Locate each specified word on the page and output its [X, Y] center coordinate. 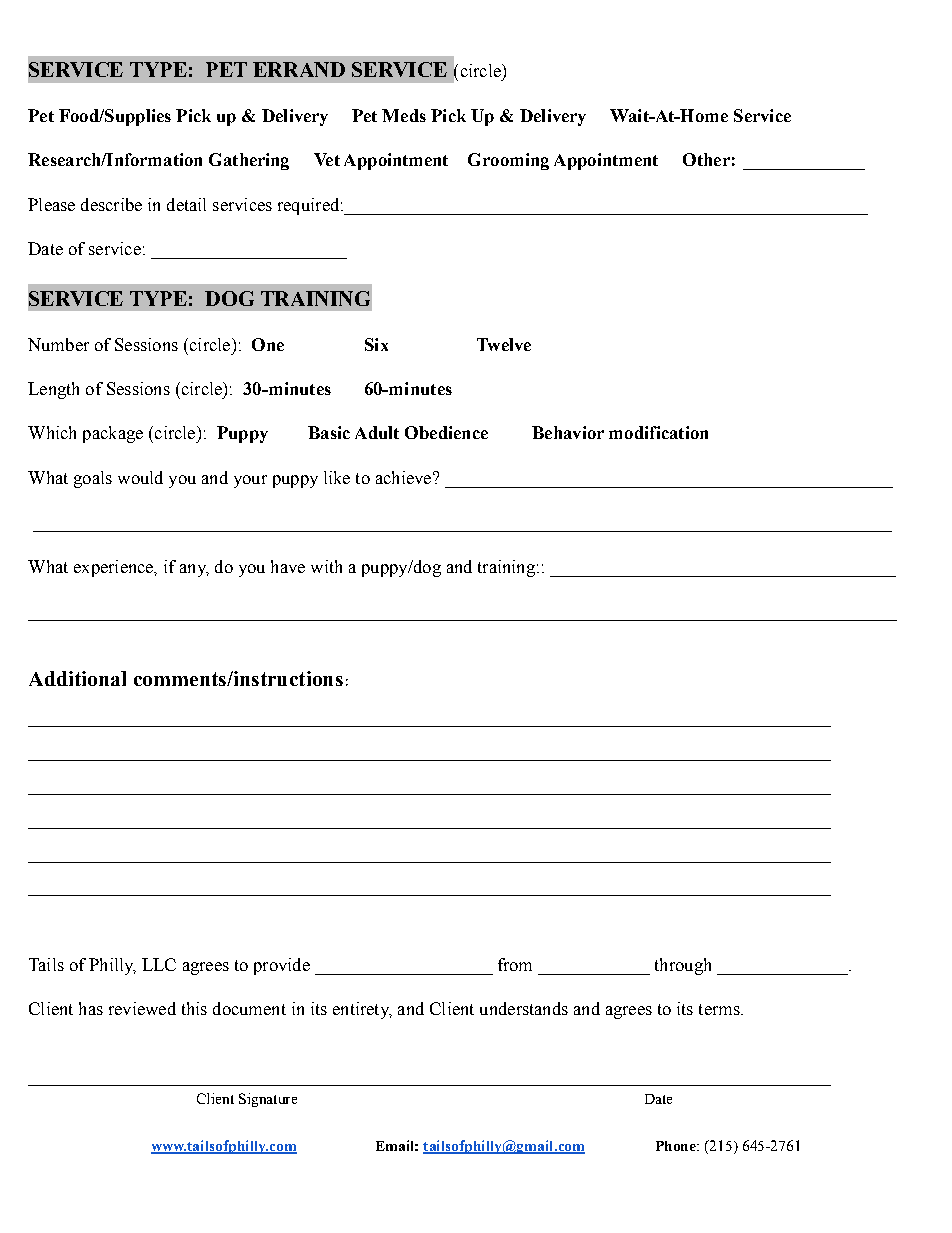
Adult [377, 432]
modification [658, 432]
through [683, 966]
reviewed [142, 1008]
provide [282, 966]
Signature [268, 1100]
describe [111, 204]
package [113, 434]
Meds [404, 115]
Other [706, 159]
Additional [77, 678]
